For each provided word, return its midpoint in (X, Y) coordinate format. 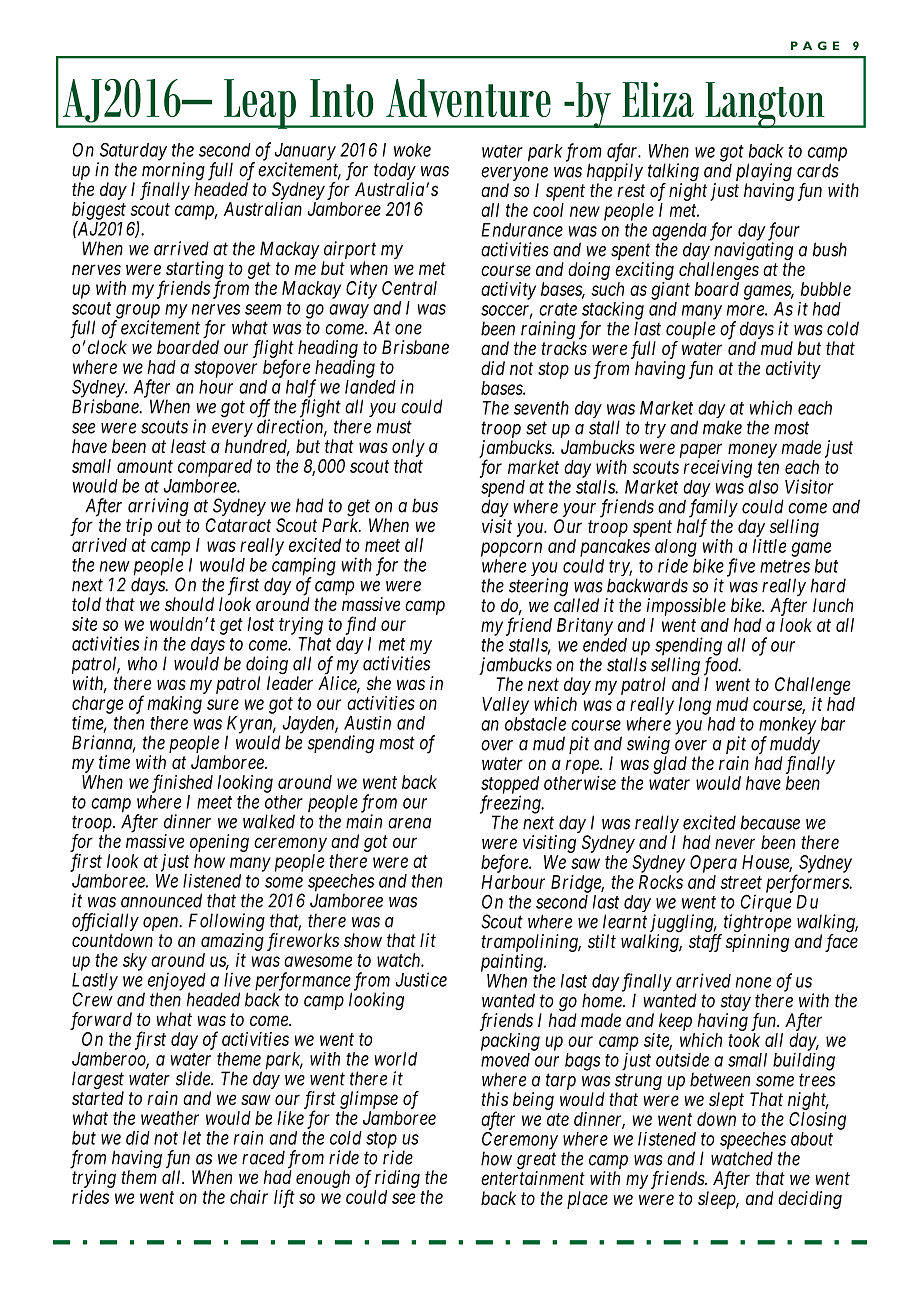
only (408, 448)
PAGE (815, 45)
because (770, 822)
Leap (260, 104)
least (188, 446)
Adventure (468, 98)
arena (409, 823)
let (192, 1138)
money (752, 450)
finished (182, 783)
